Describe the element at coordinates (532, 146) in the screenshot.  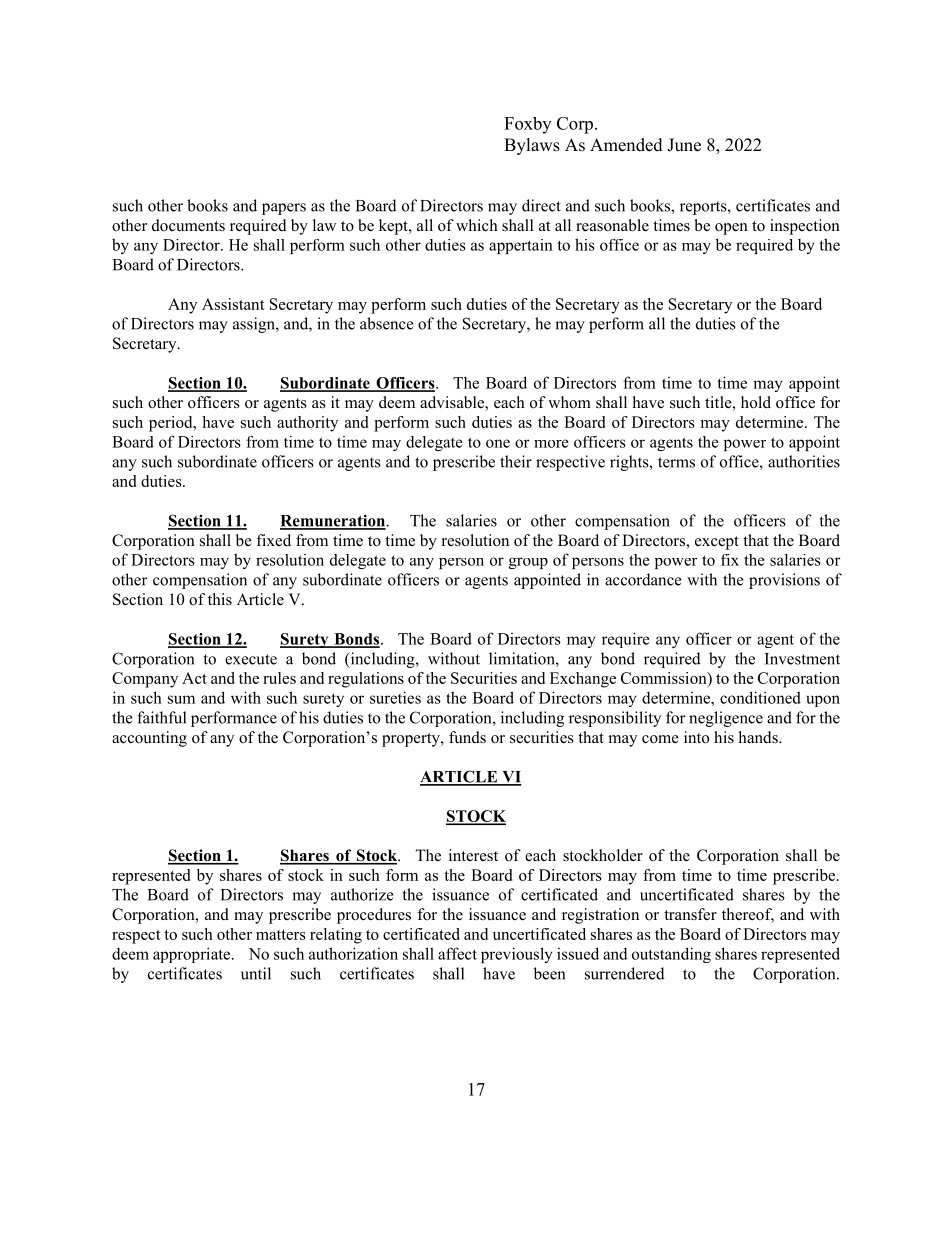
I see `Bylaws` at that location.
